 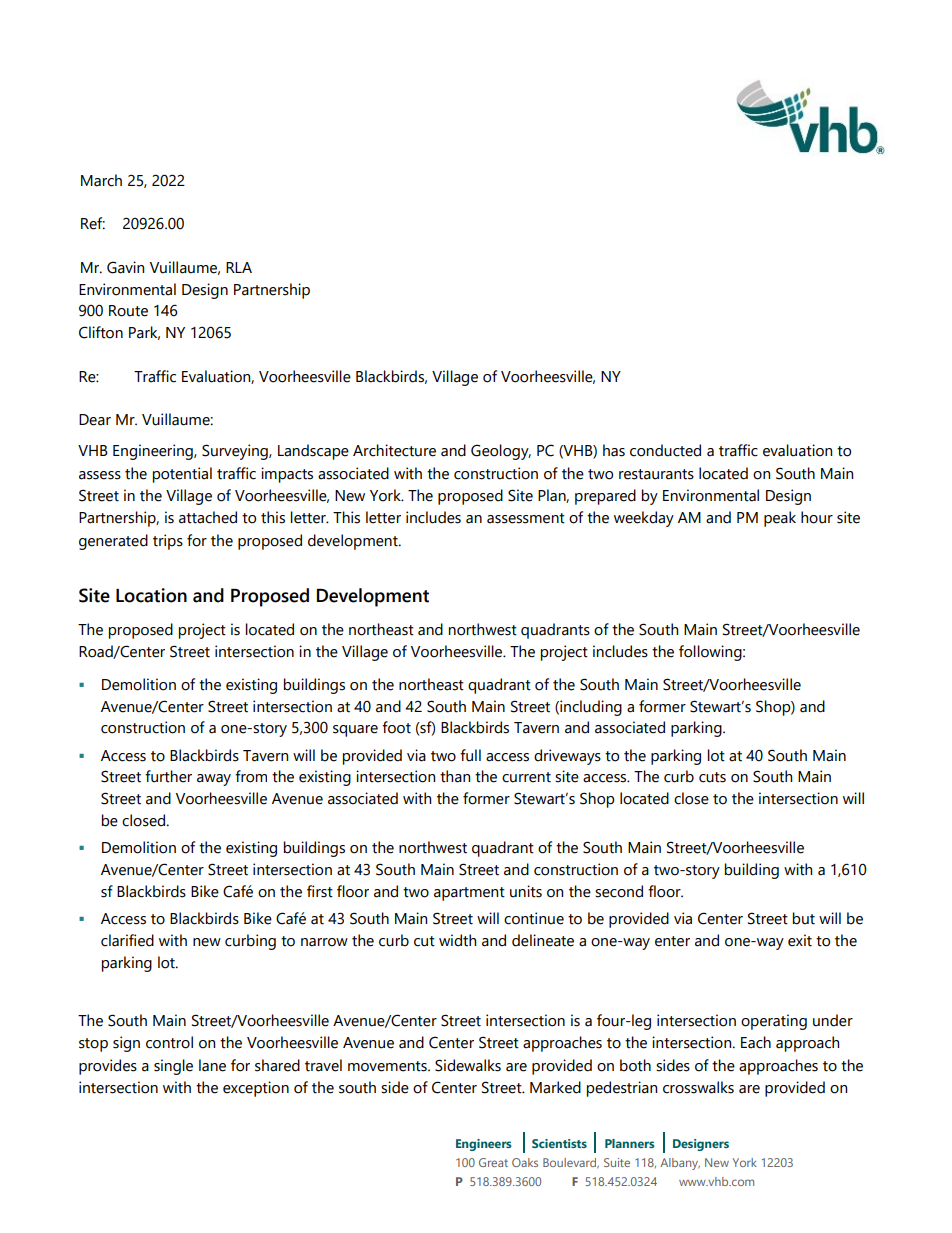 I want to click on conducted, so click(x=665, y=450).
